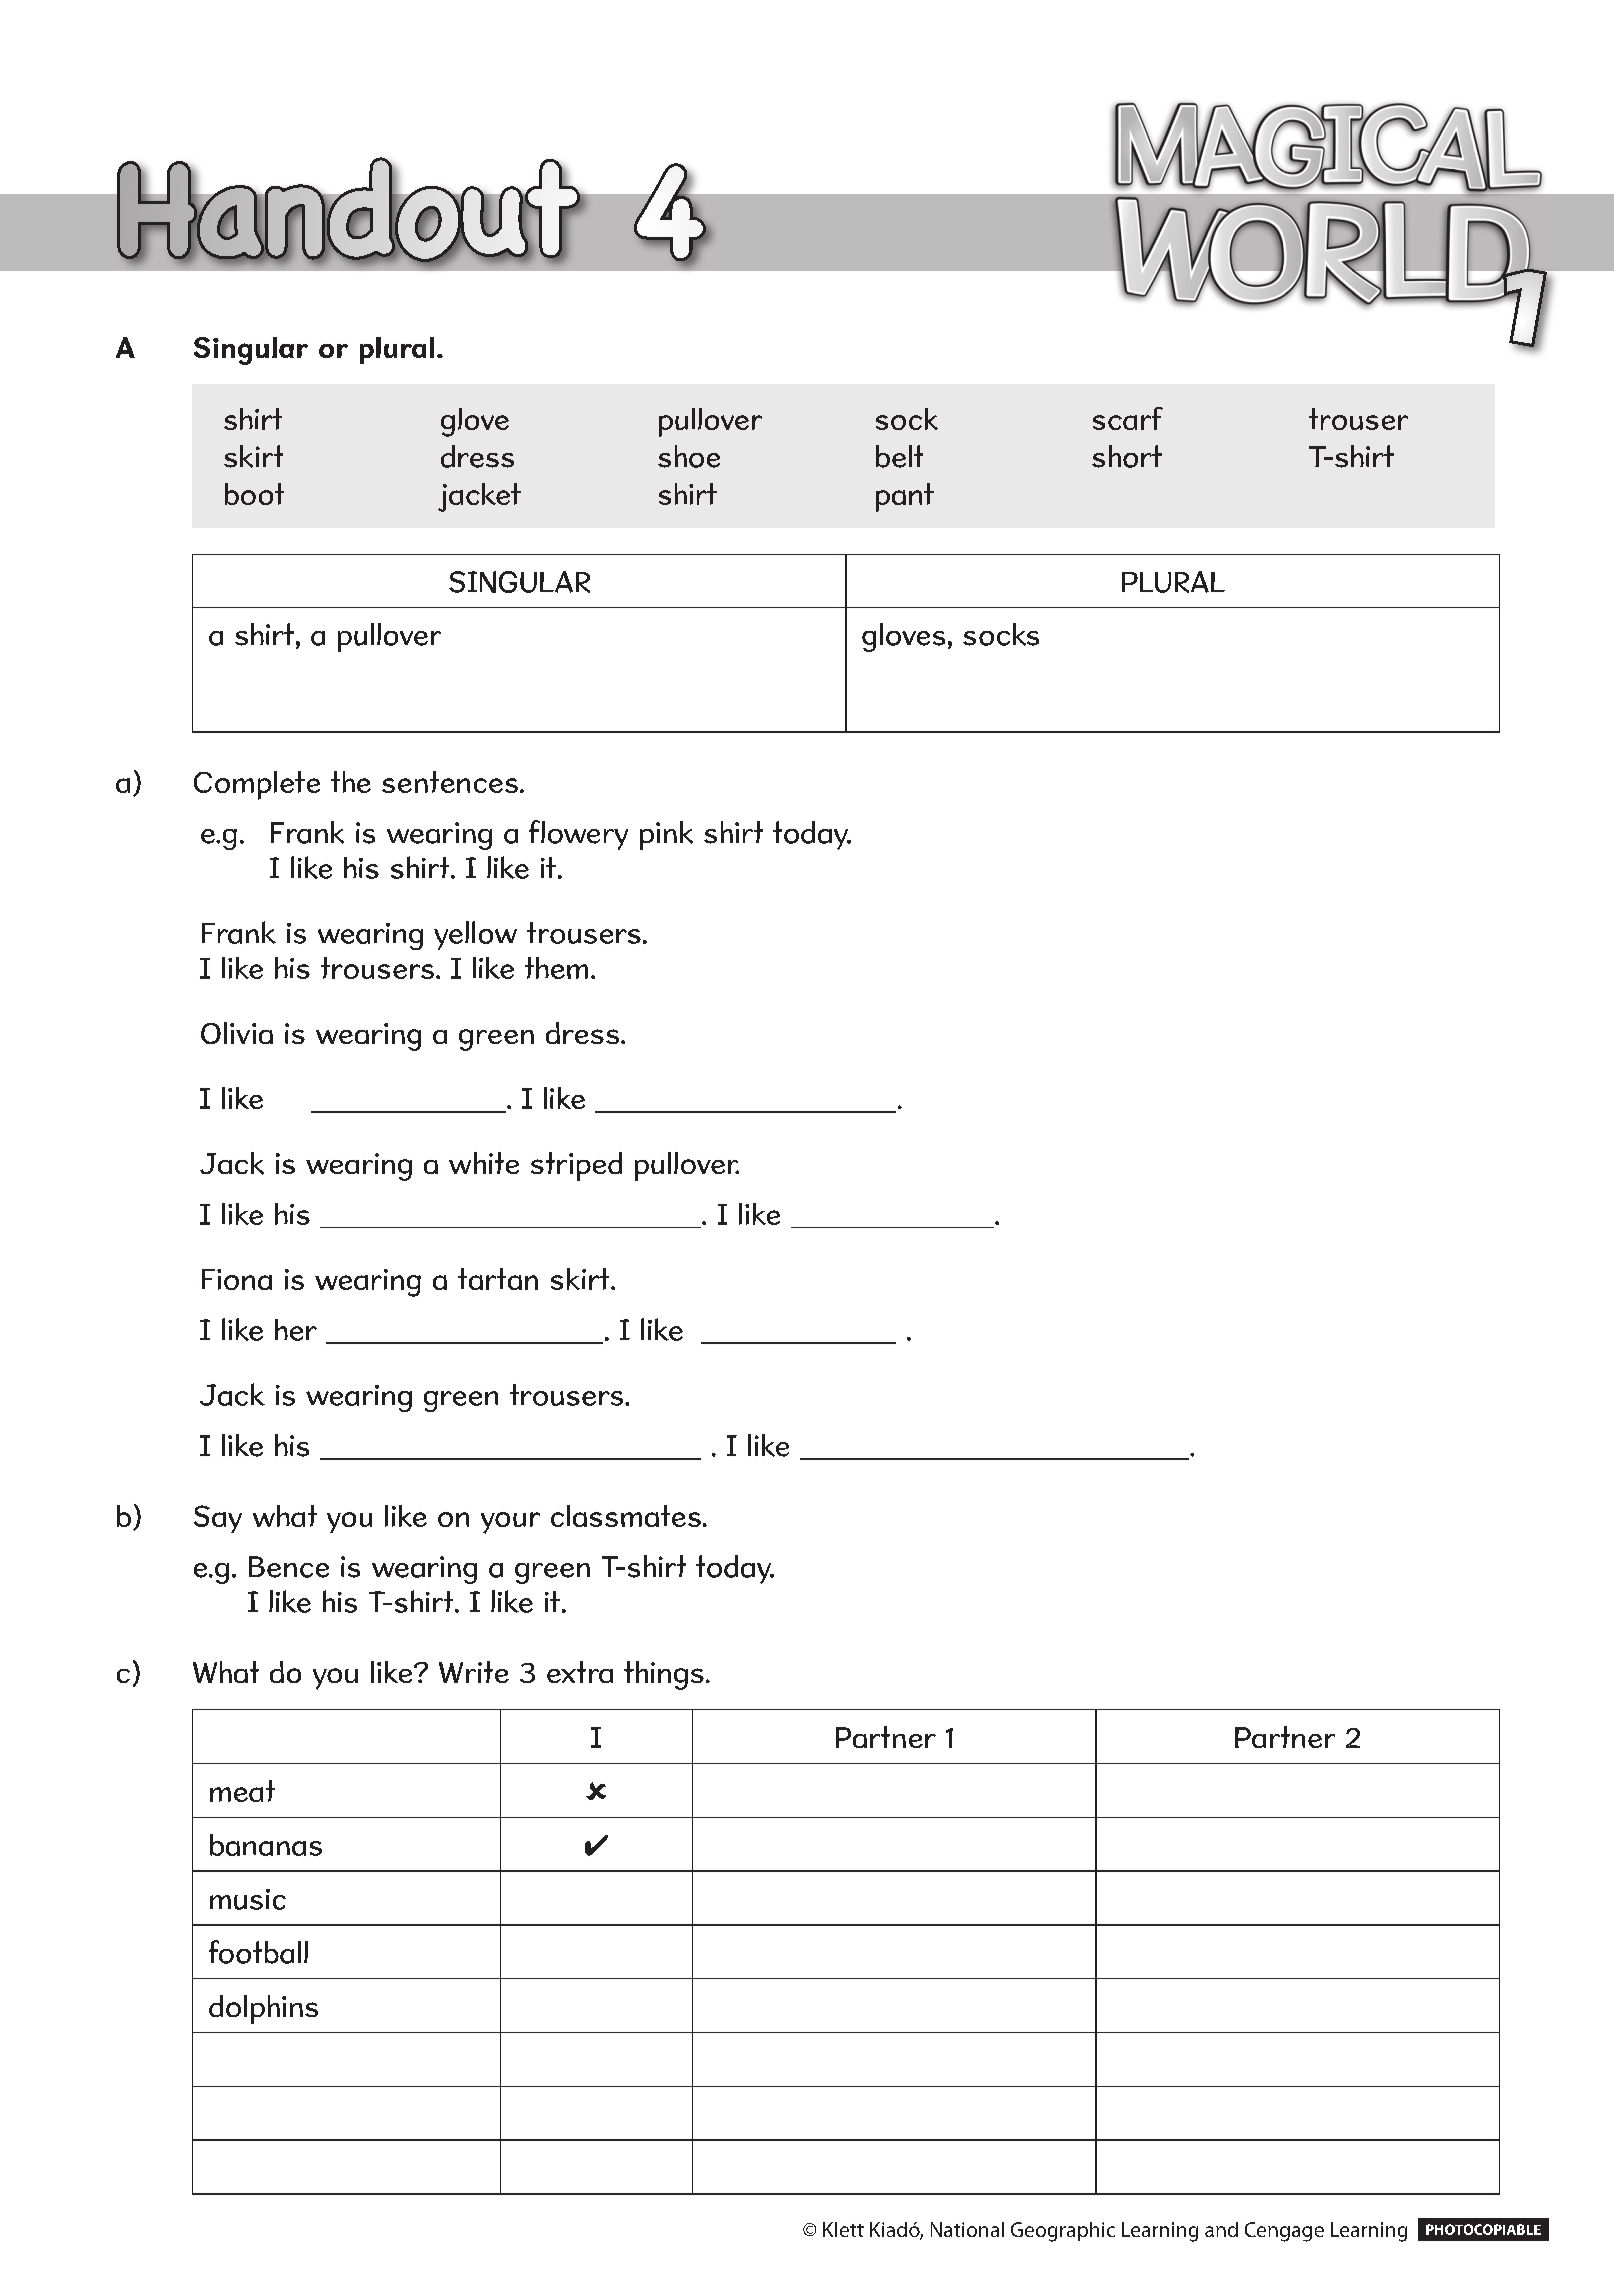 The width and height of the image is (1614, 2283). Describe the element at coordinates (254, 494) in the image. I see `boot` at that location.
